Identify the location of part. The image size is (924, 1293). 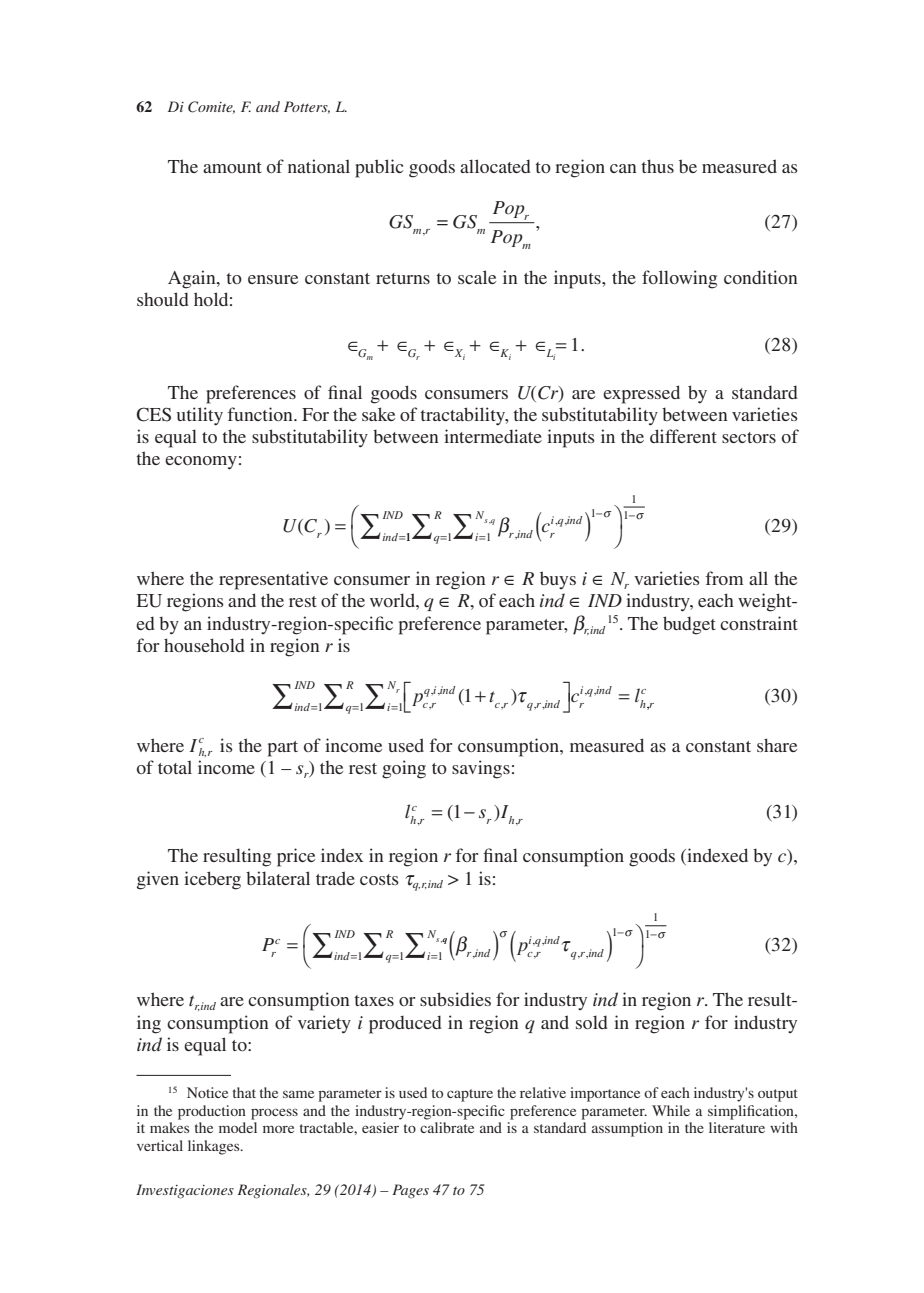
(283, 749).
